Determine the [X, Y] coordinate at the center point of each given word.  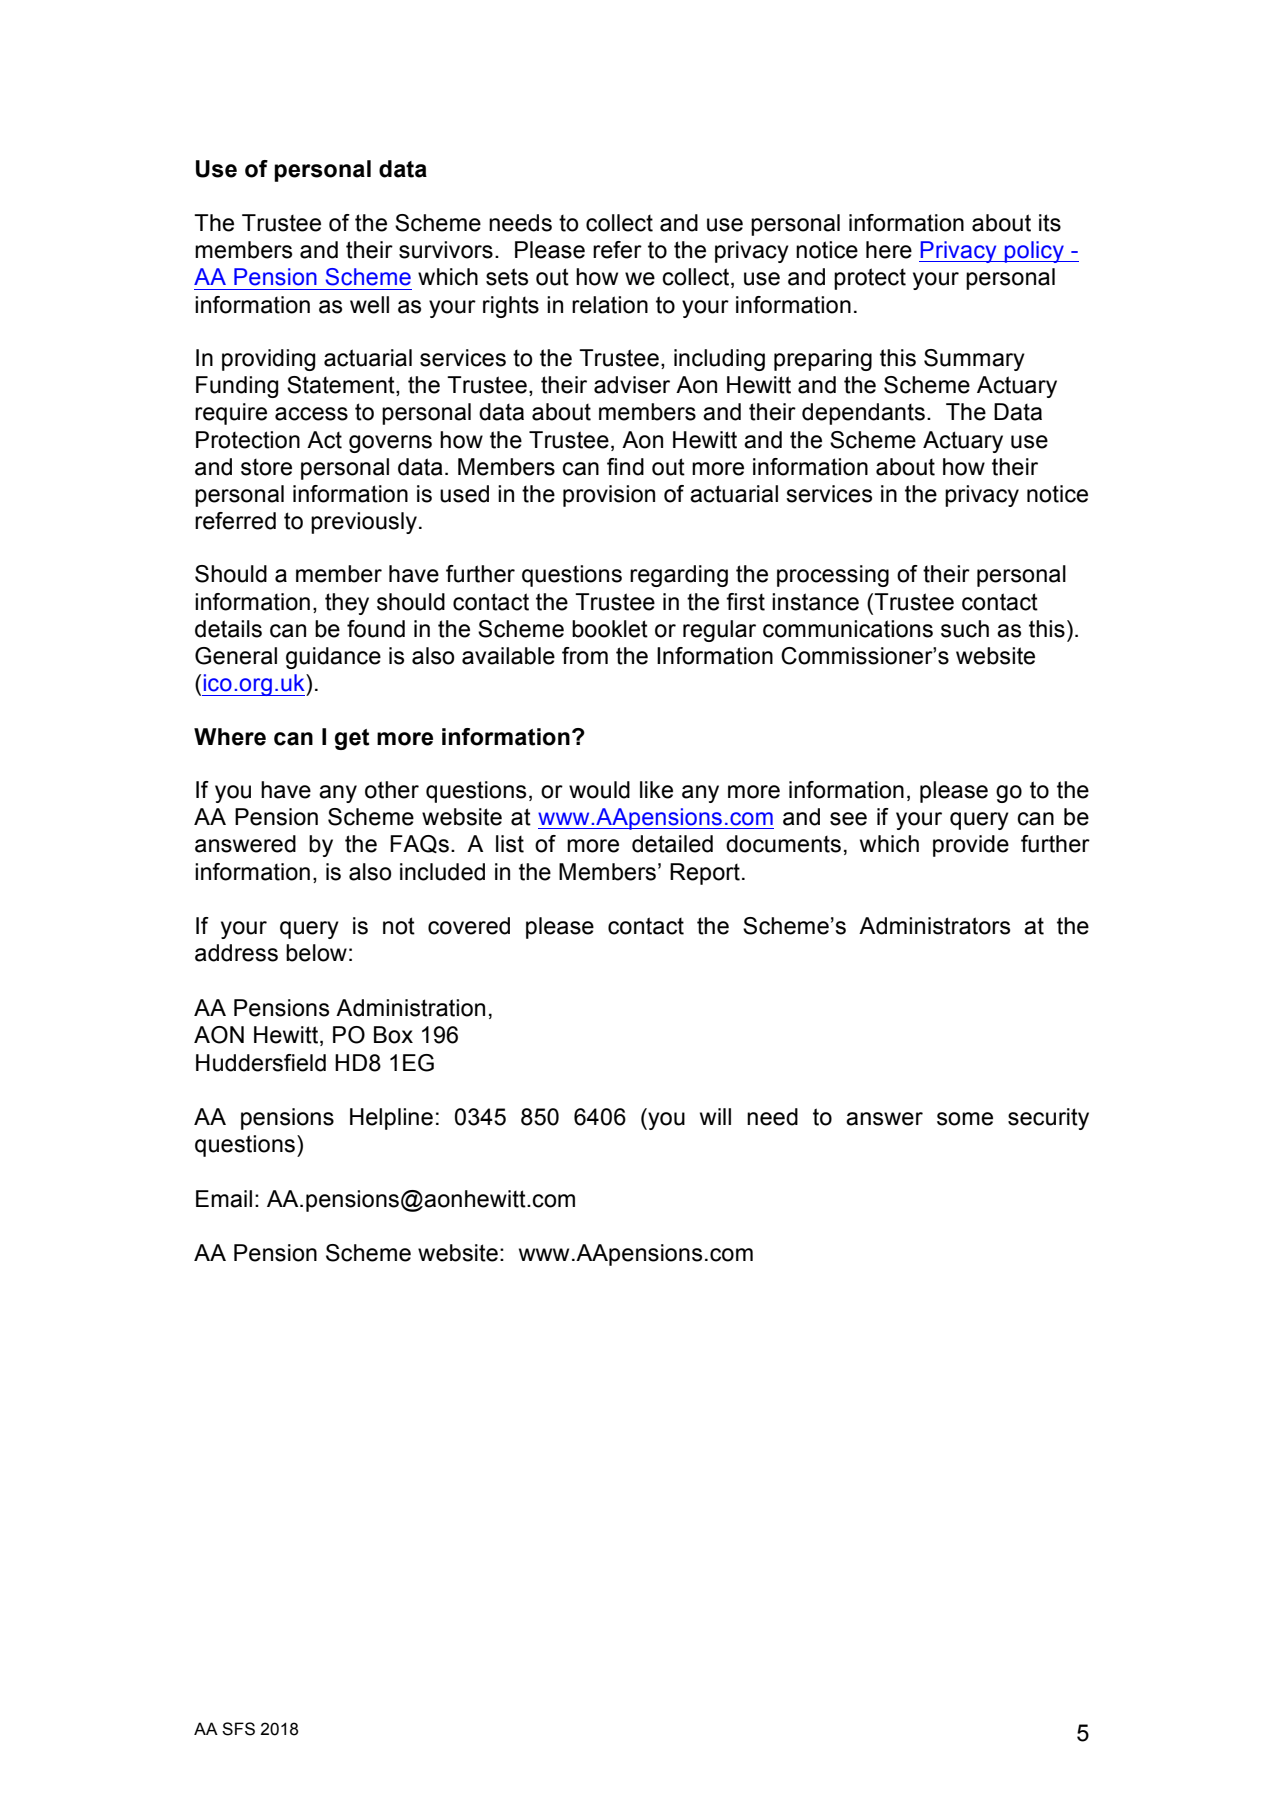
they [347, 604]
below [316, 953]
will [715, 1116]
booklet [610, 629]
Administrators [934, 926]
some [965, 1119]
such [965, 629]
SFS [238, 1729]
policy [1034, 252]
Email [224, 1199]
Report [705, 874]
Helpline [391, 1119]
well [369, 305]
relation [610, 305]
